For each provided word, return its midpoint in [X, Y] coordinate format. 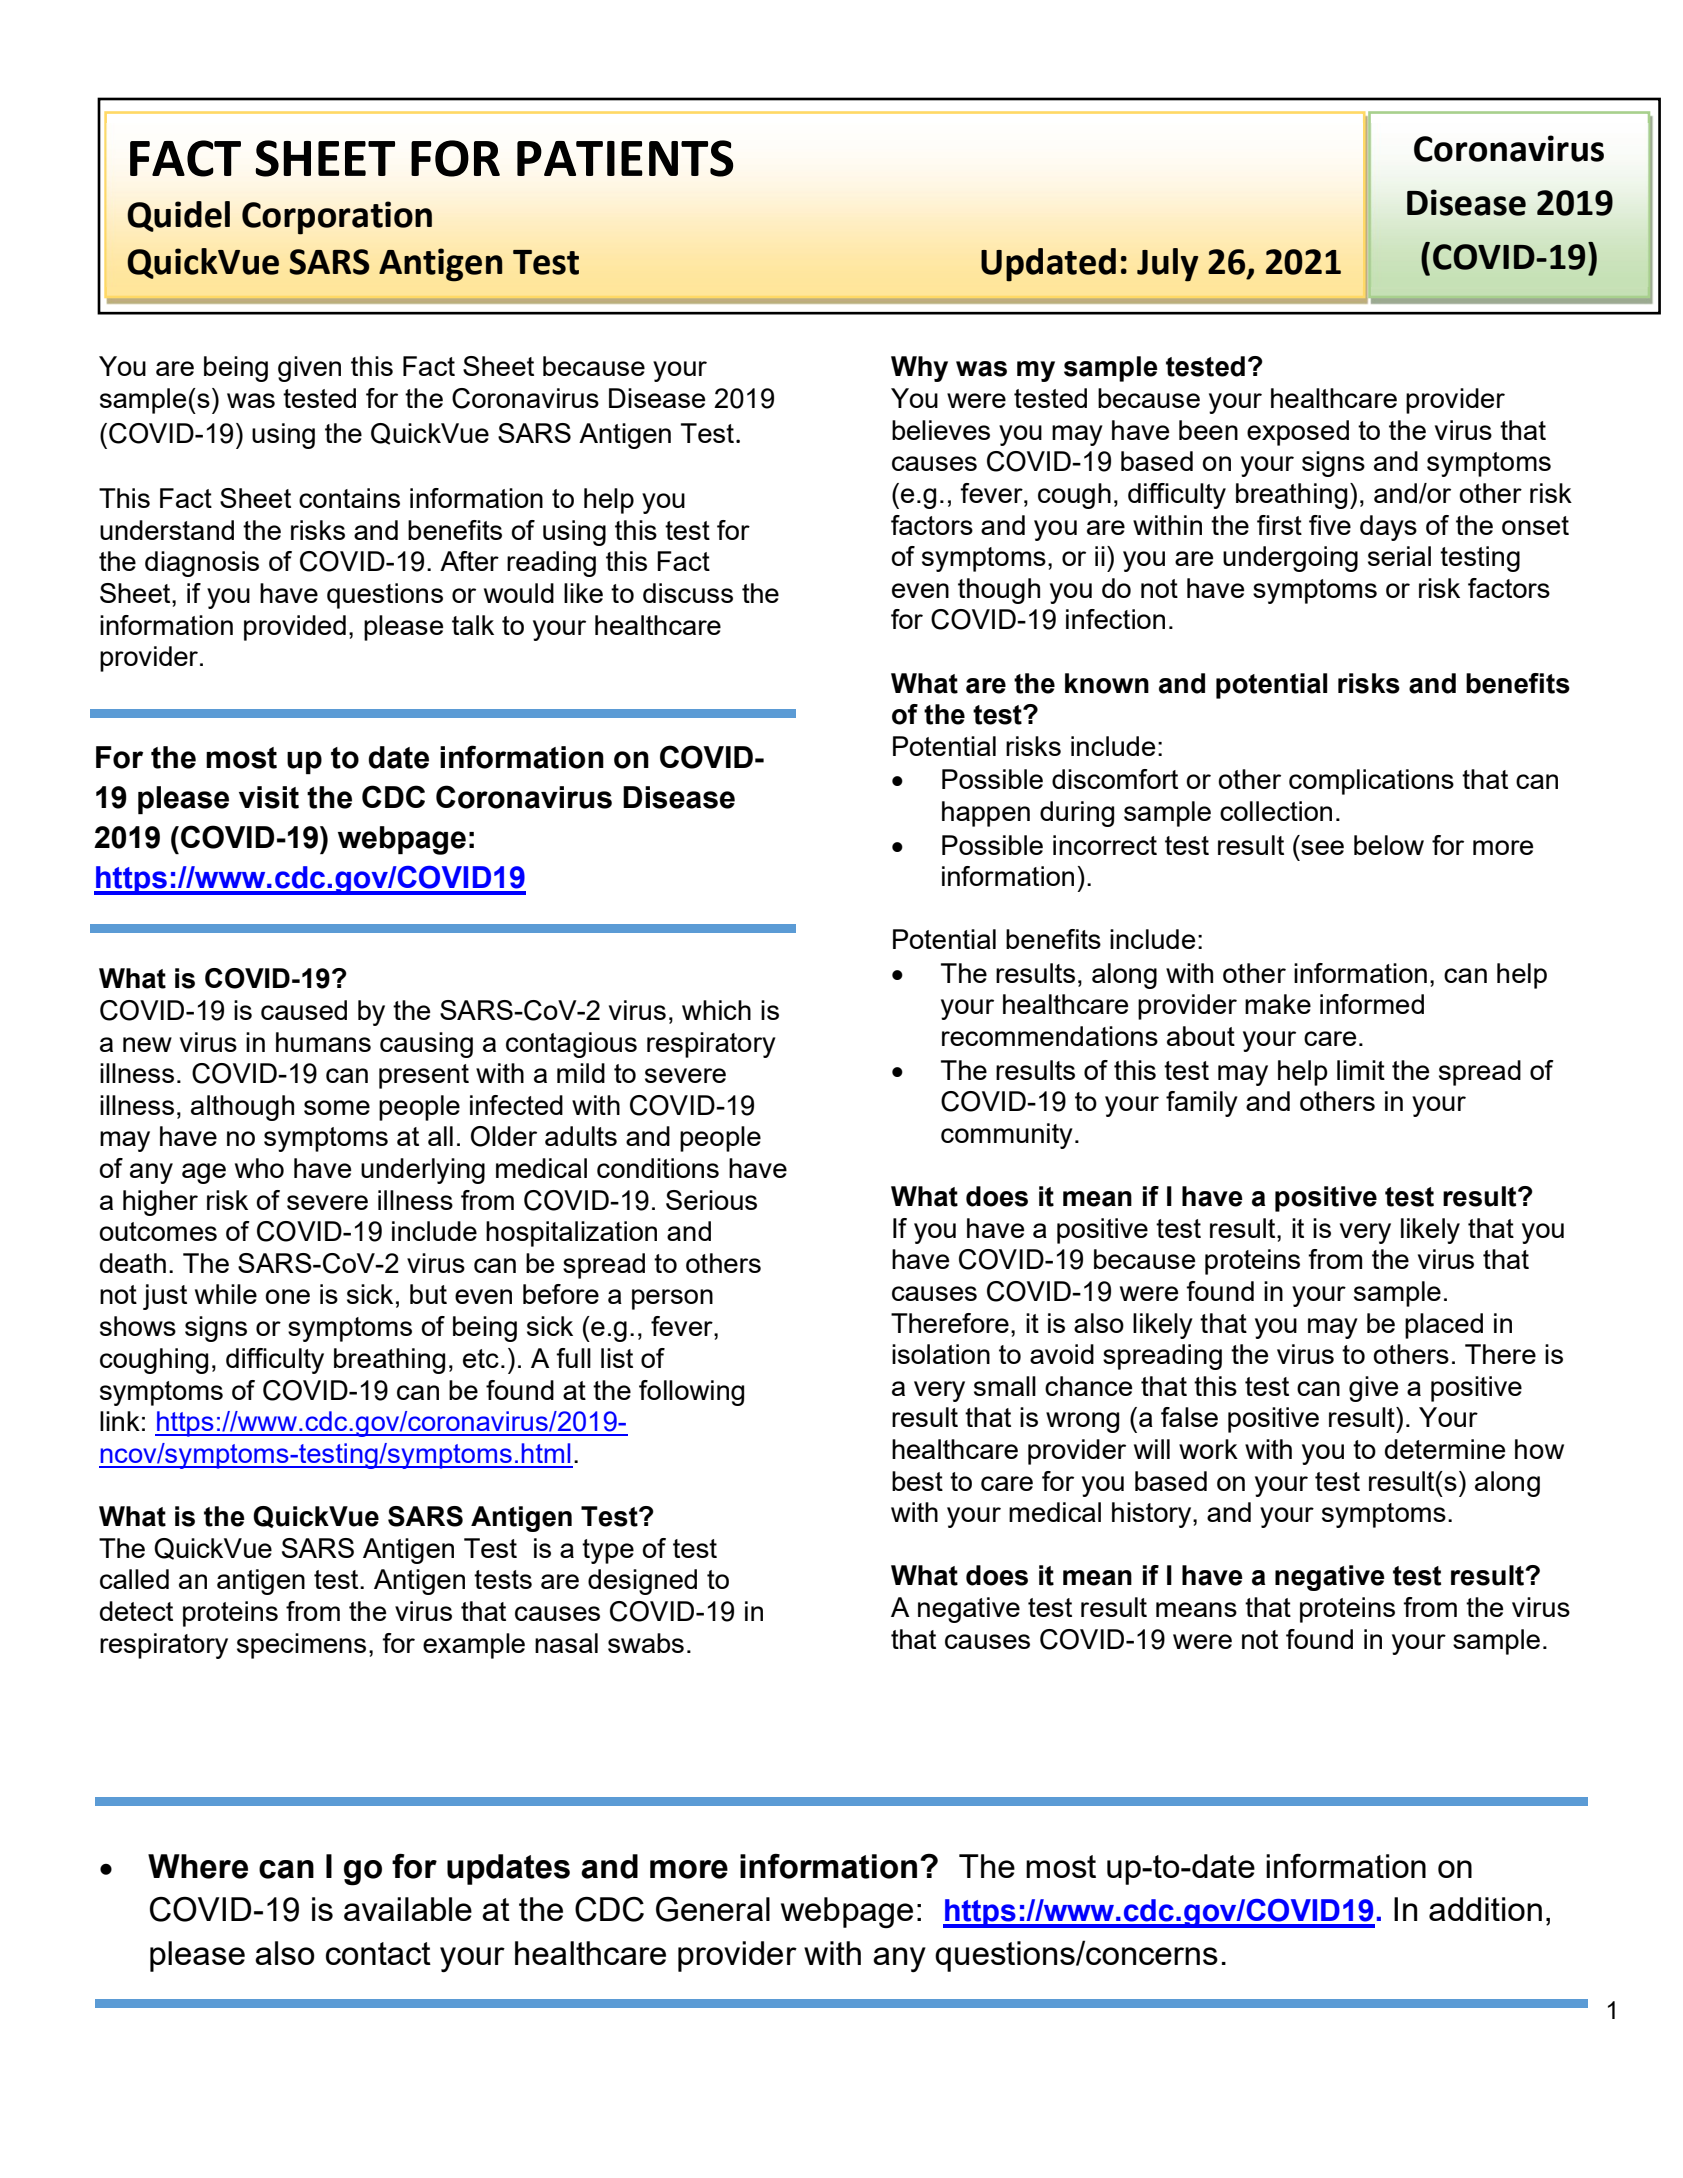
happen [986, 814]
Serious [711, 1200]
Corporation [337, 218]
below [1389, 845]
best [917, 1481]
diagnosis [202, 564]
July [1167, 265]
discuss [688, 593]
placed [1444, 1326]
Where [198, 1866]
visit [269, 797]
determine [1445, 1449]
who [259, 1168]
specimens [301, 1646]
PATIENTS [625, 158]
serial [1399, 556]
